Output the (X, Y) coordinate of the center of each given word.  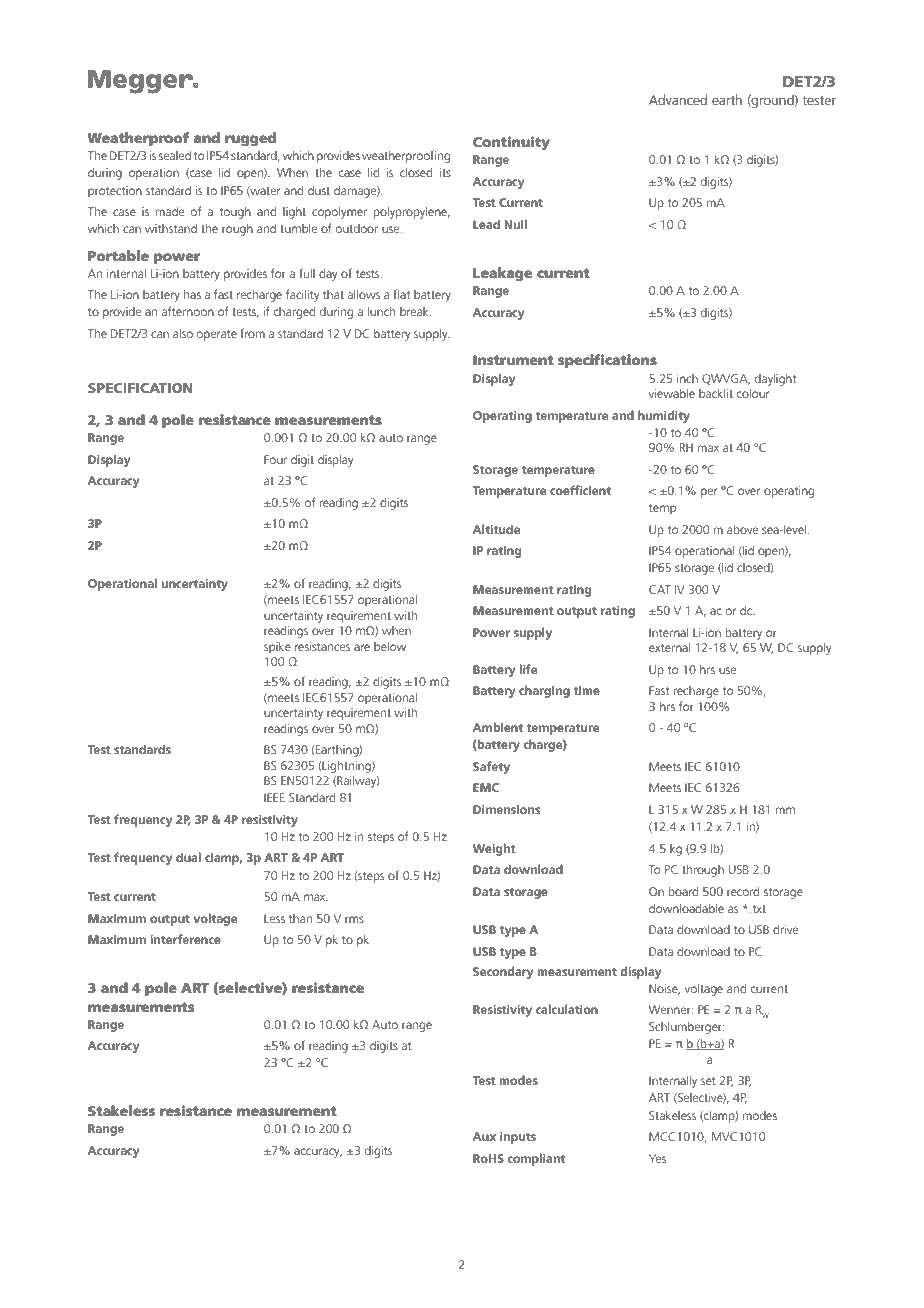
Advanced (678, 99)
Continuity (511, 143)
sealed (175, 155)
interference (186, 939)
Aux (484, 1136)
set (708, 1081)
